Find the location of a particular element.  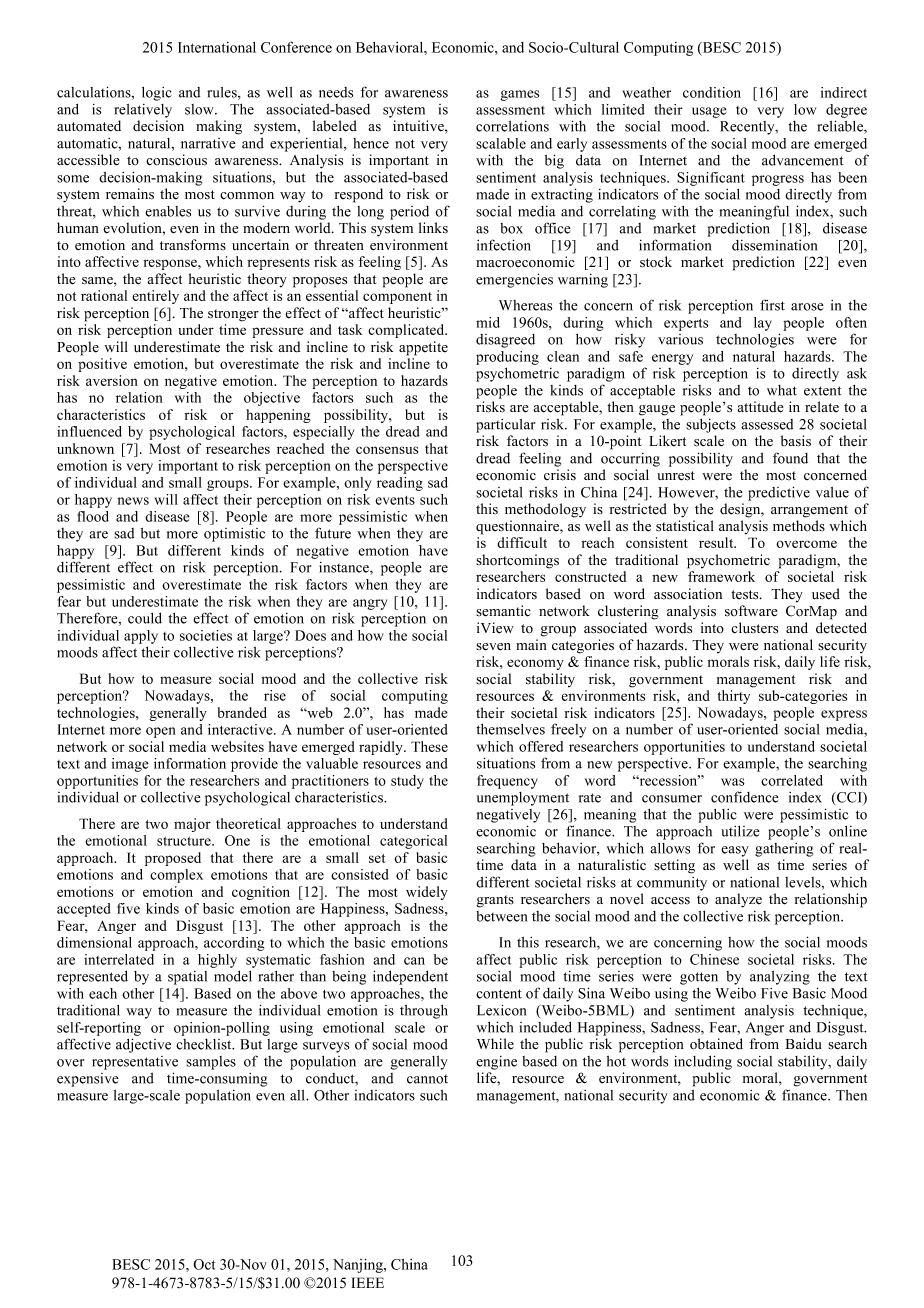

economy is located at coordinates (535, 664).
